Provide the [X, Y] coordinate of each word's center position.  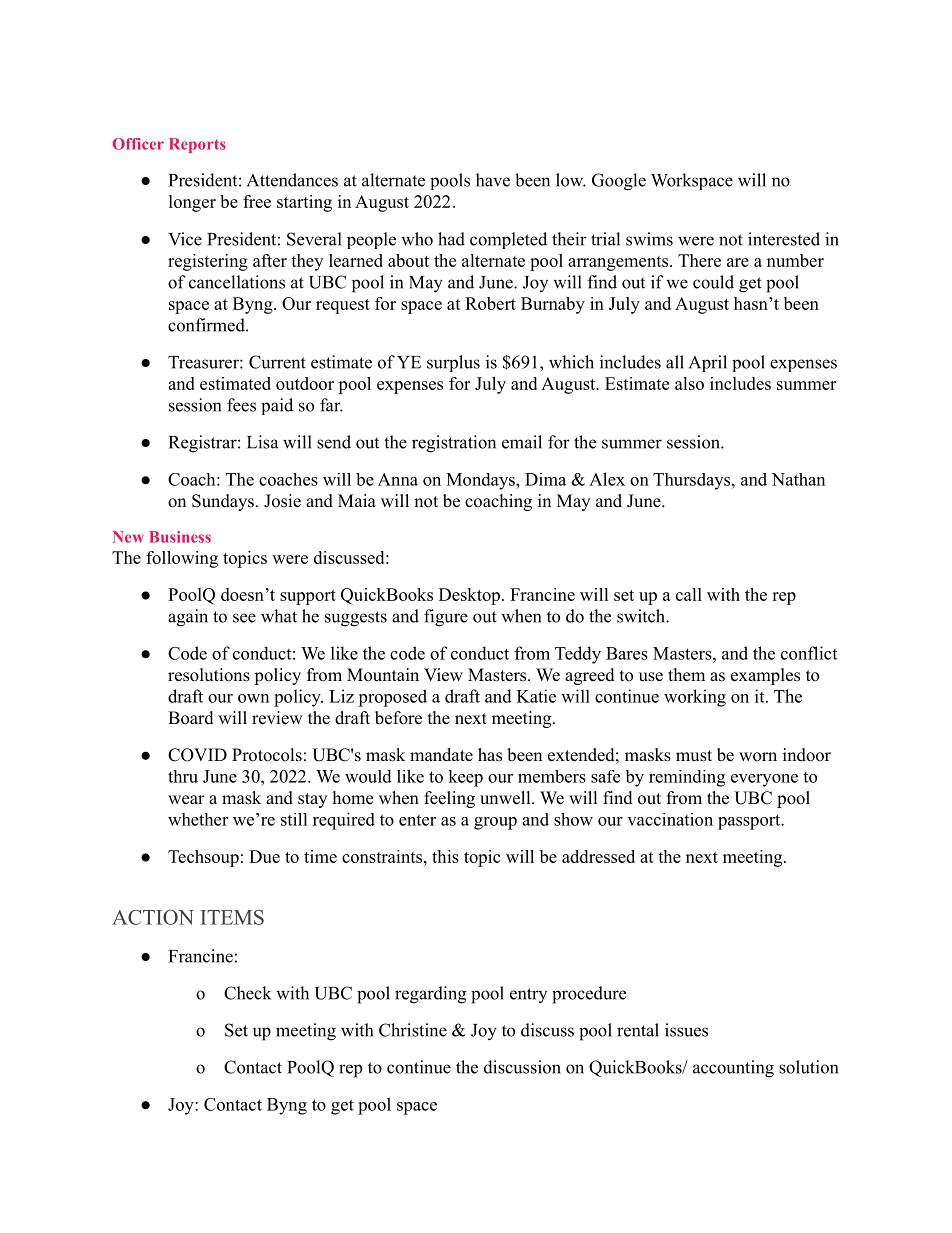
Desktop [469, 596]
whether [198, 819]
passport [750, 822]
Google [619, 182]
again [188, 618]
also [689, 383]
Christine [413, 1030]
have [493, 180]
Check [247, 993]
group [495, 823]
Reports [197, 145]
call [689, 594]
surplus [453, 363]
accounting [733, 1069]
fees [241, 405]
